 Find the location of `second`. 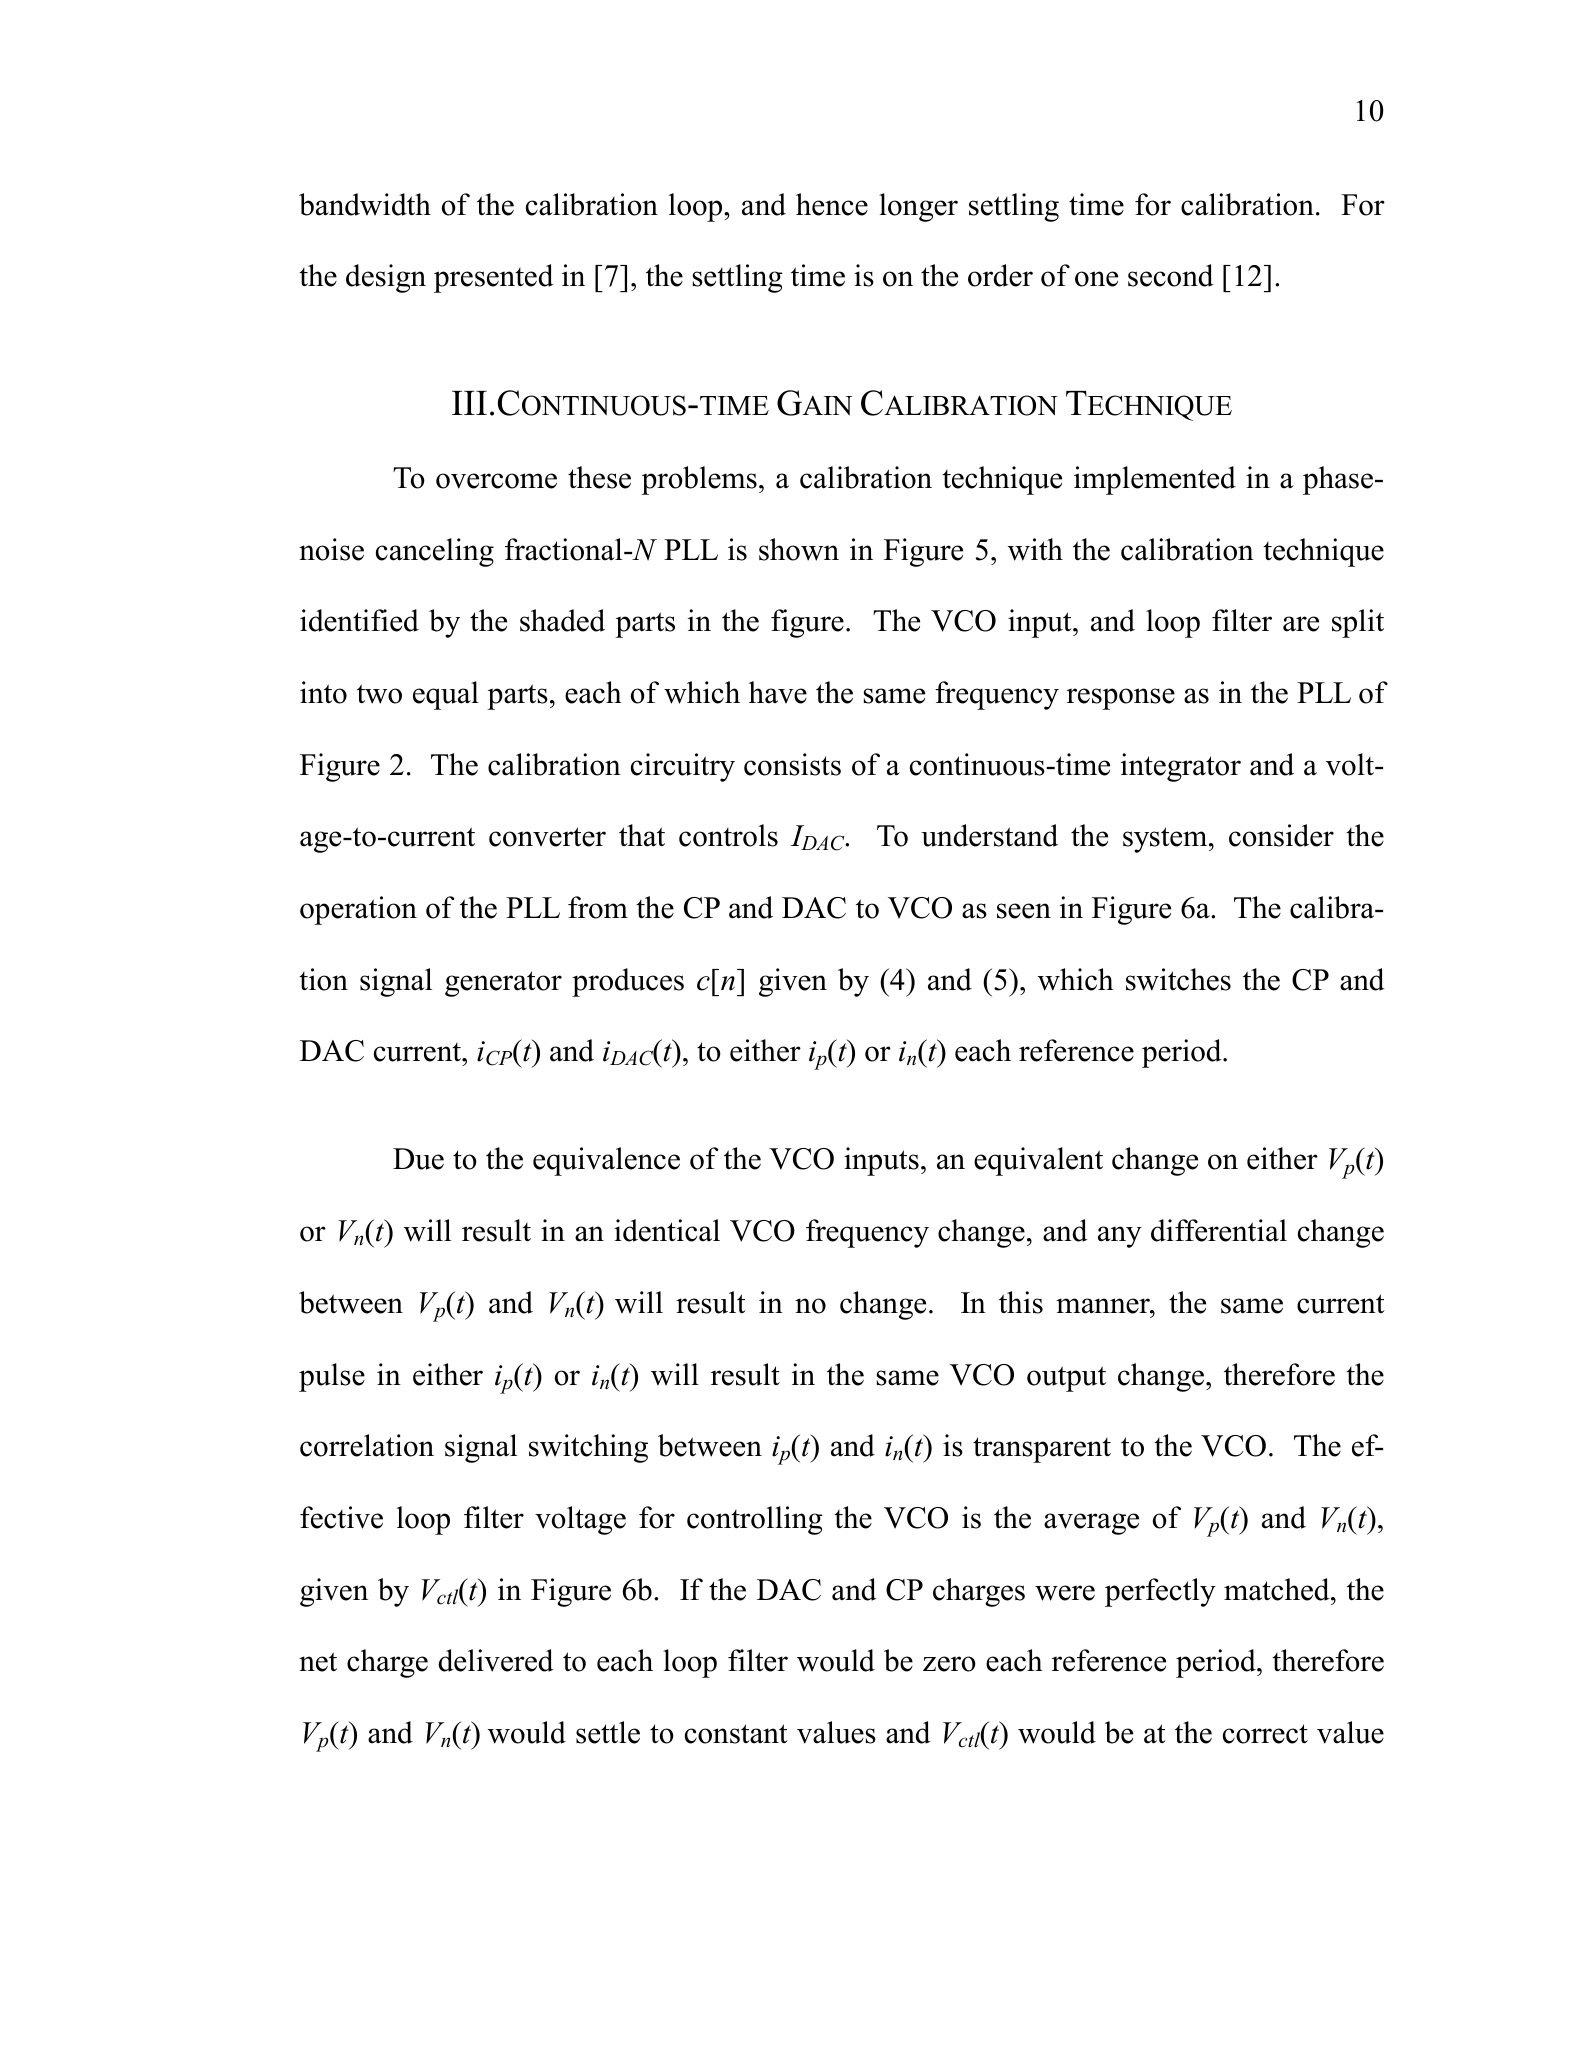

second is located at coordinates (1171, 275).
